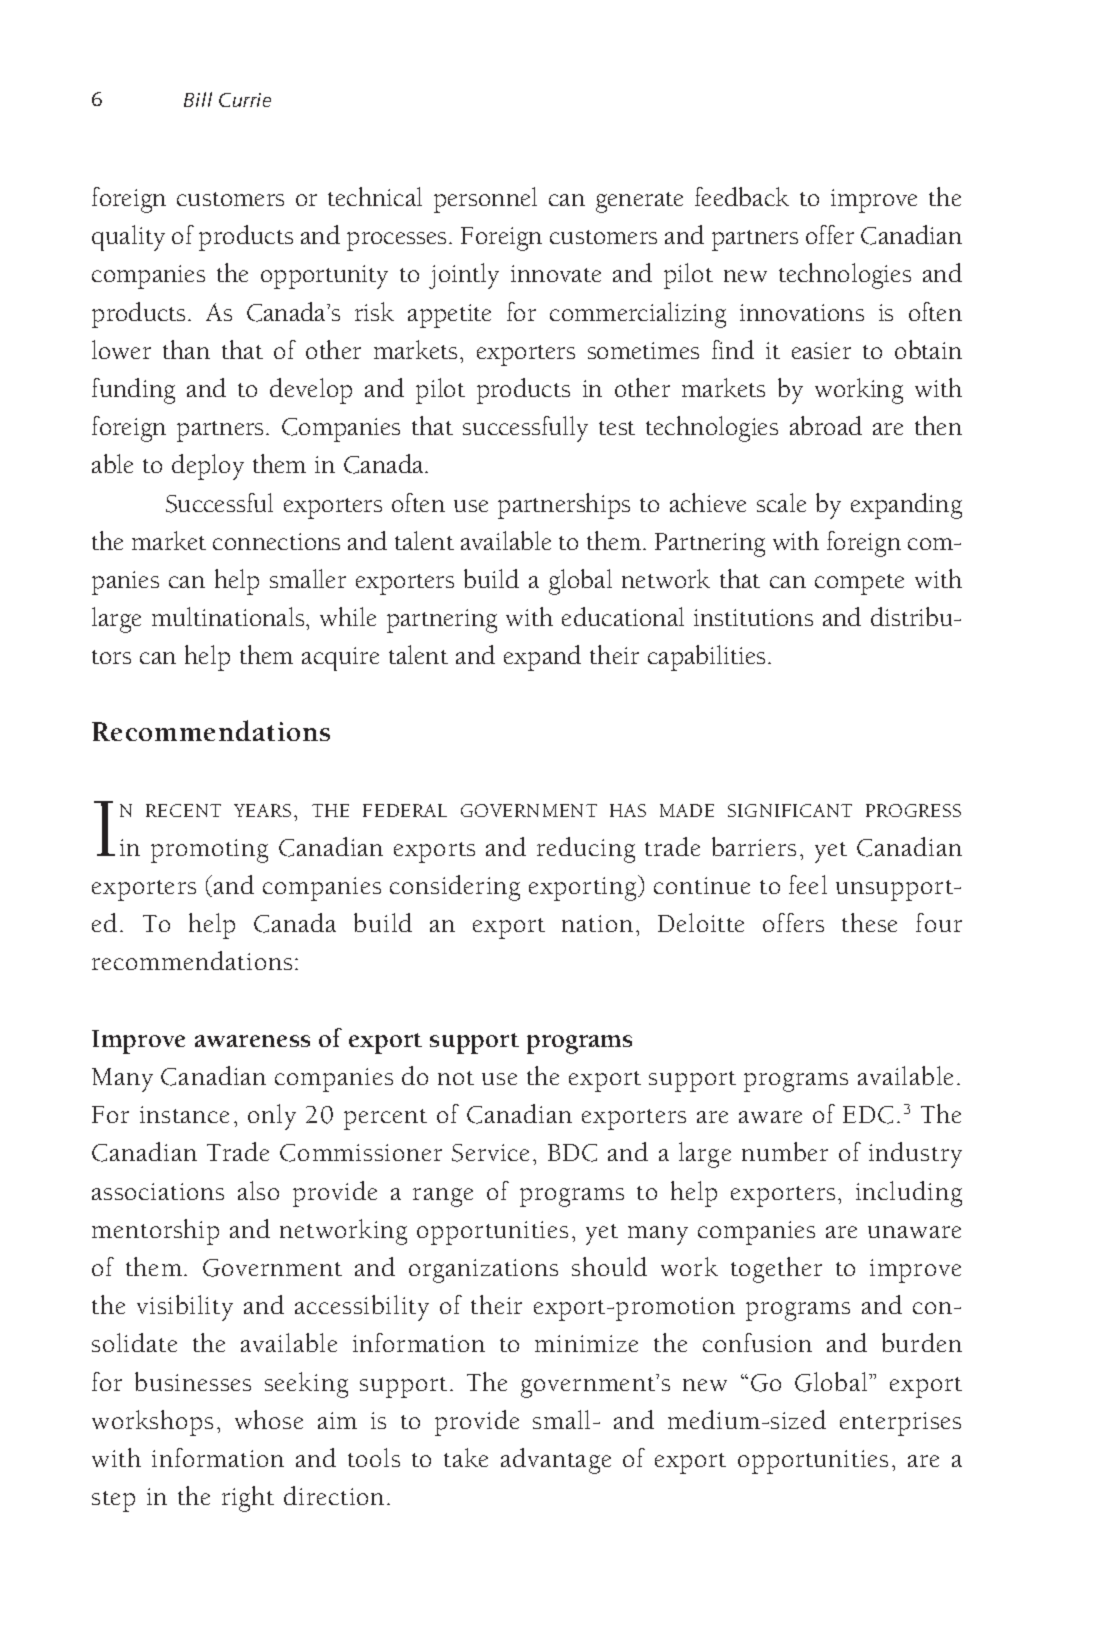 The image size is (1100, 1651). What do you see at coordinates (183, 810) in the document?
I see `recent` at bounding box center [183, 810].
